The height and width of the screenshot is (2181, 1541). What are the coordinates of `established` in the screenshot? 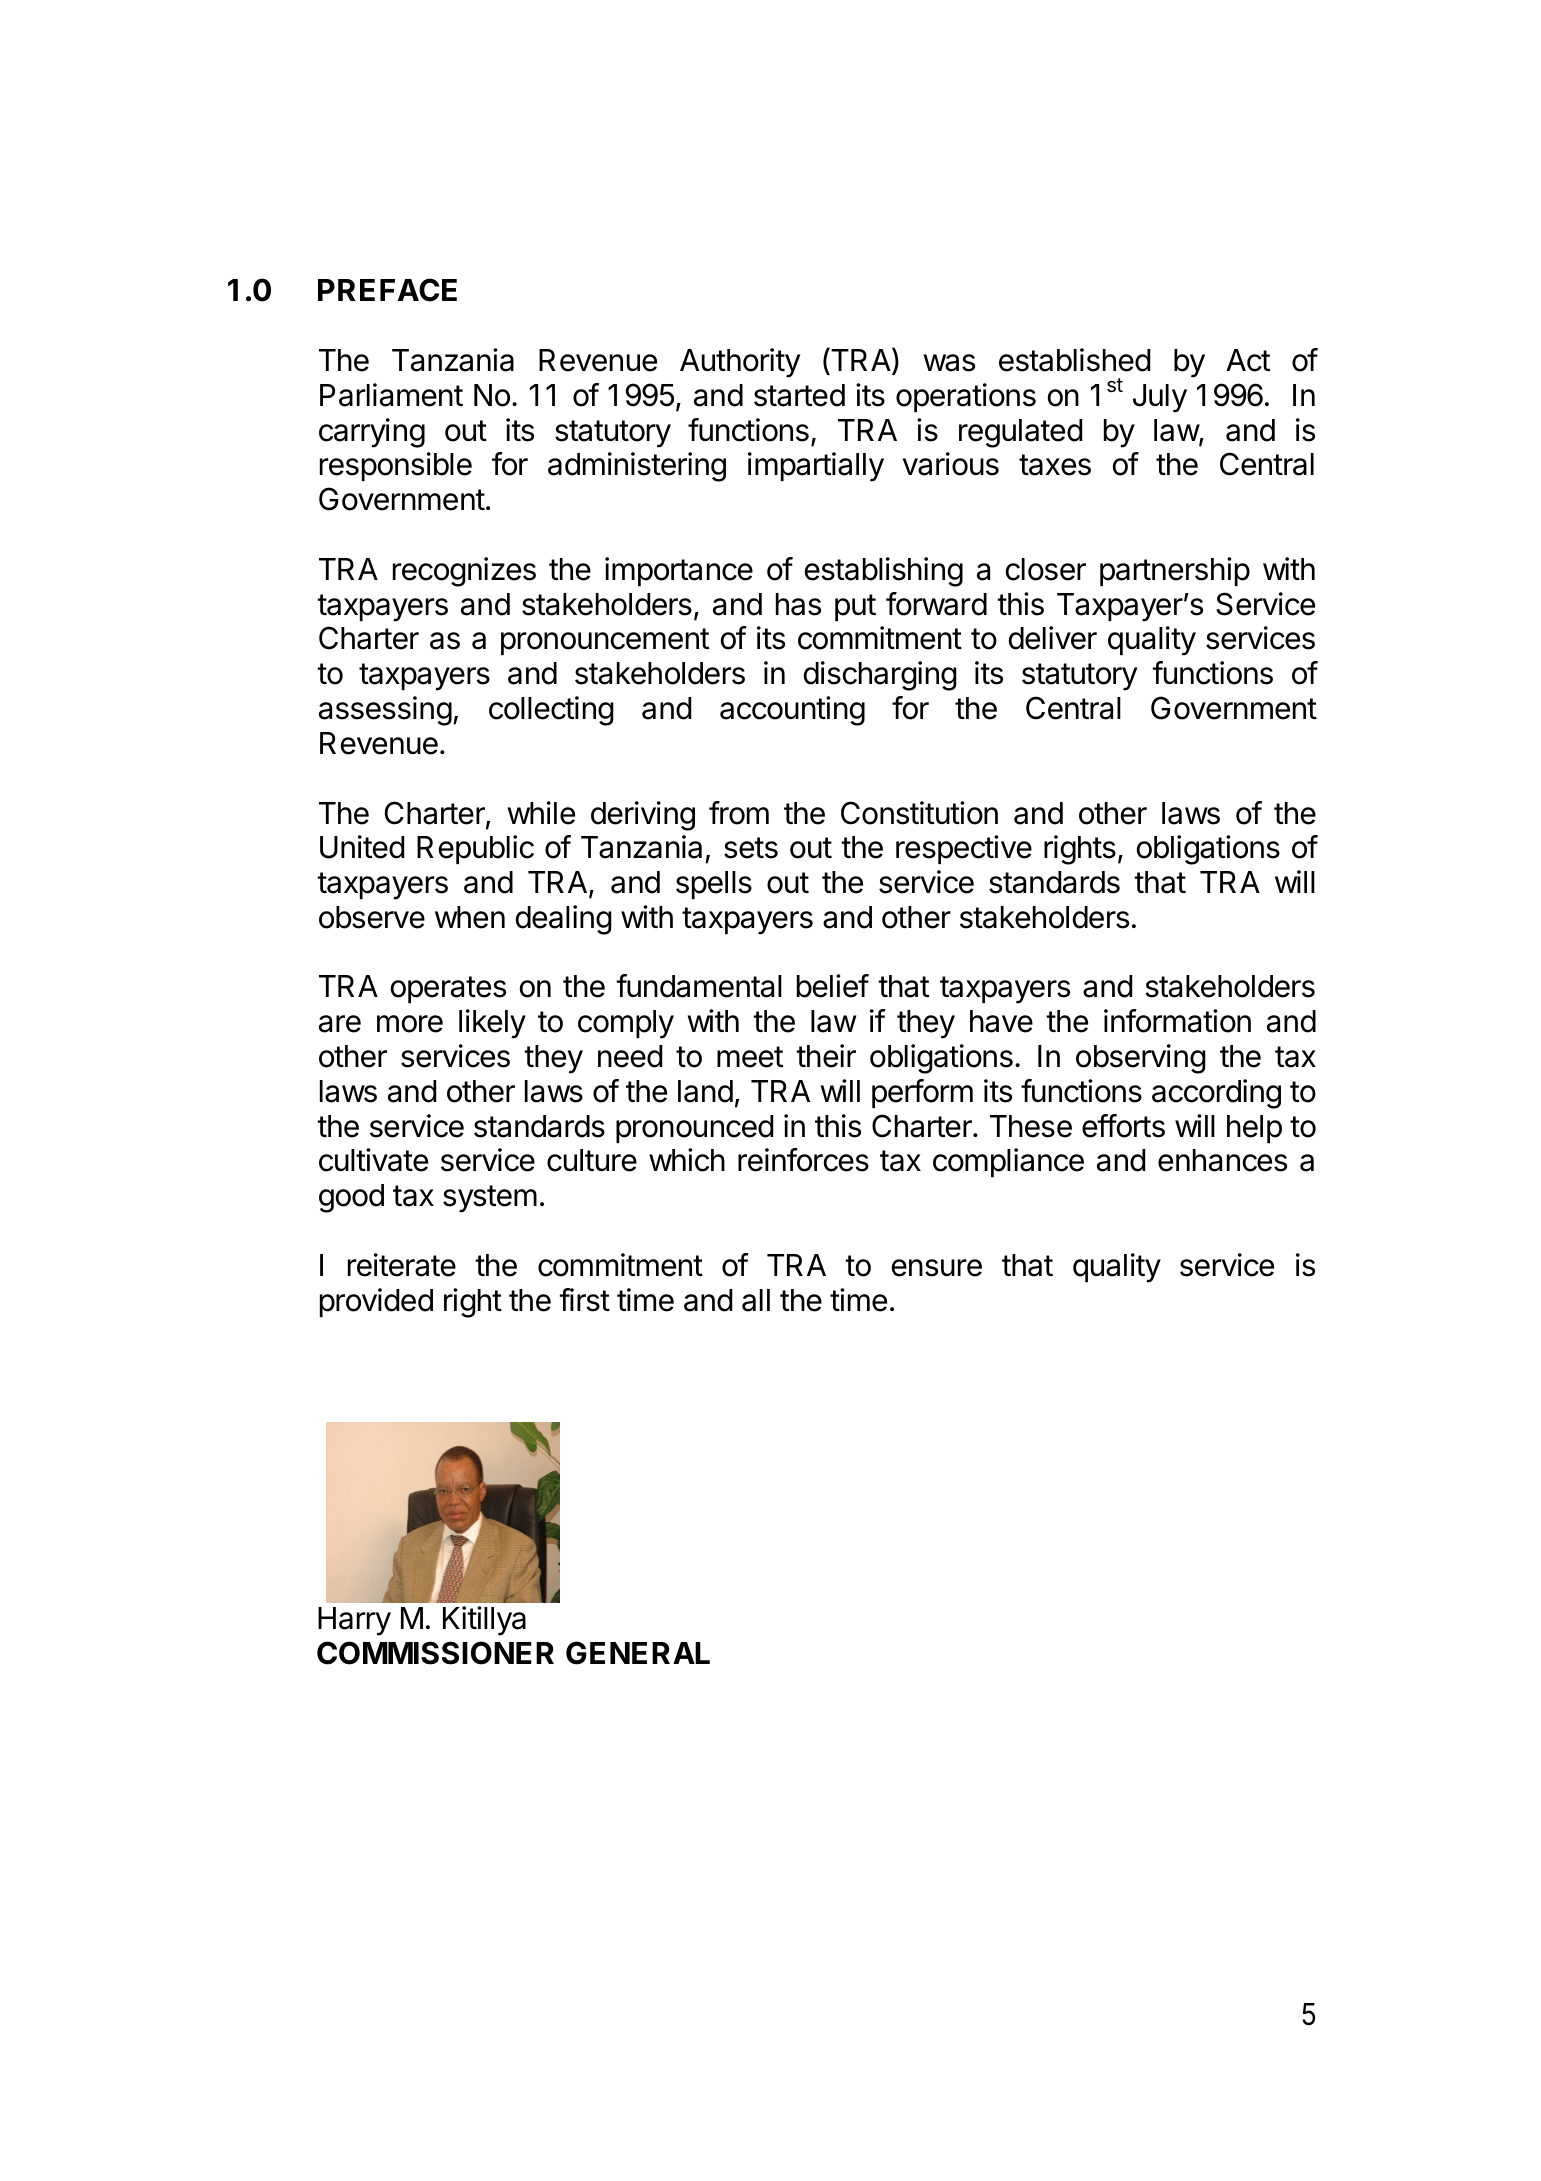 It's located at (1074, 360).
